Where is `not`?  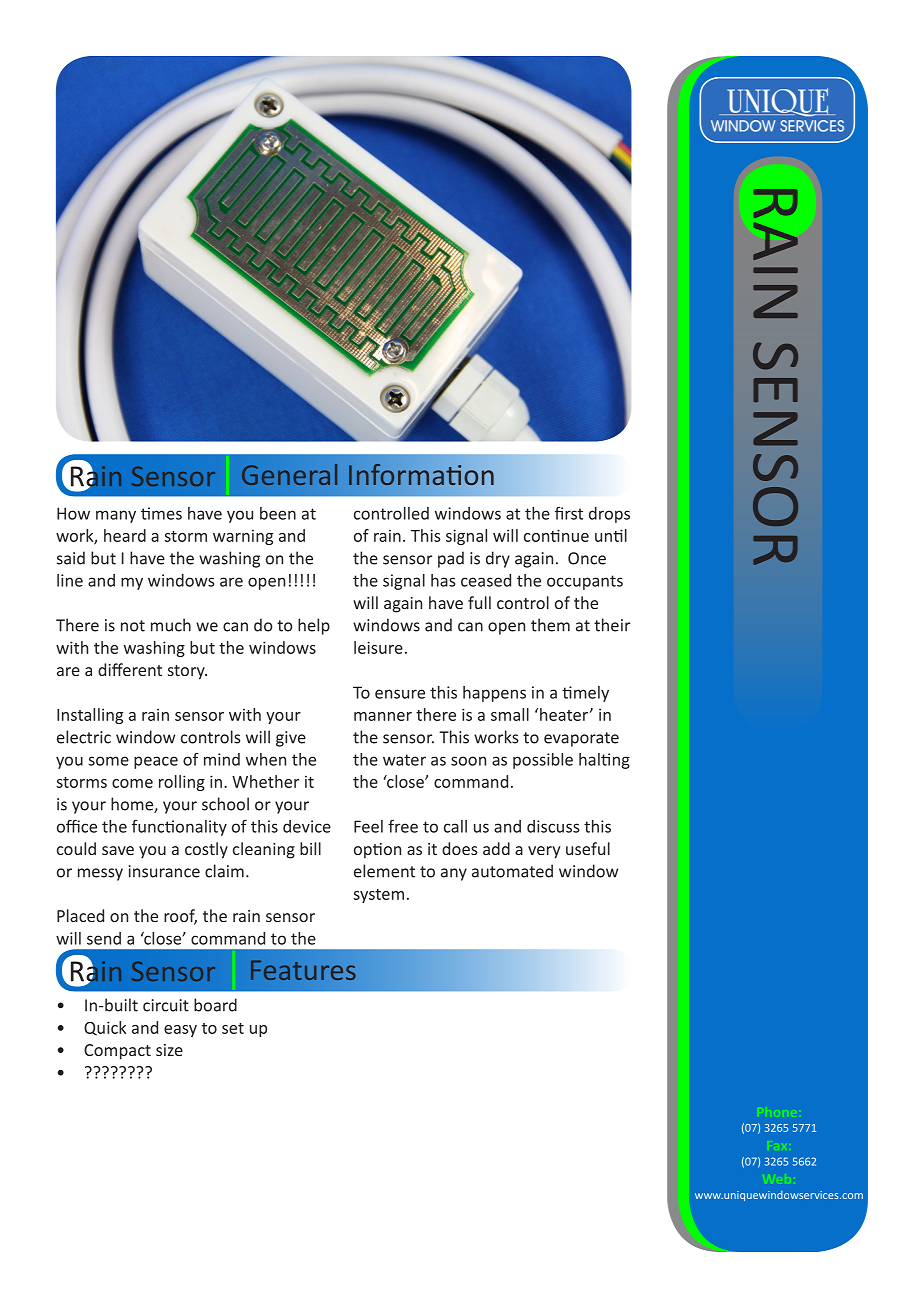
not is located at coordinates (133, 626).
